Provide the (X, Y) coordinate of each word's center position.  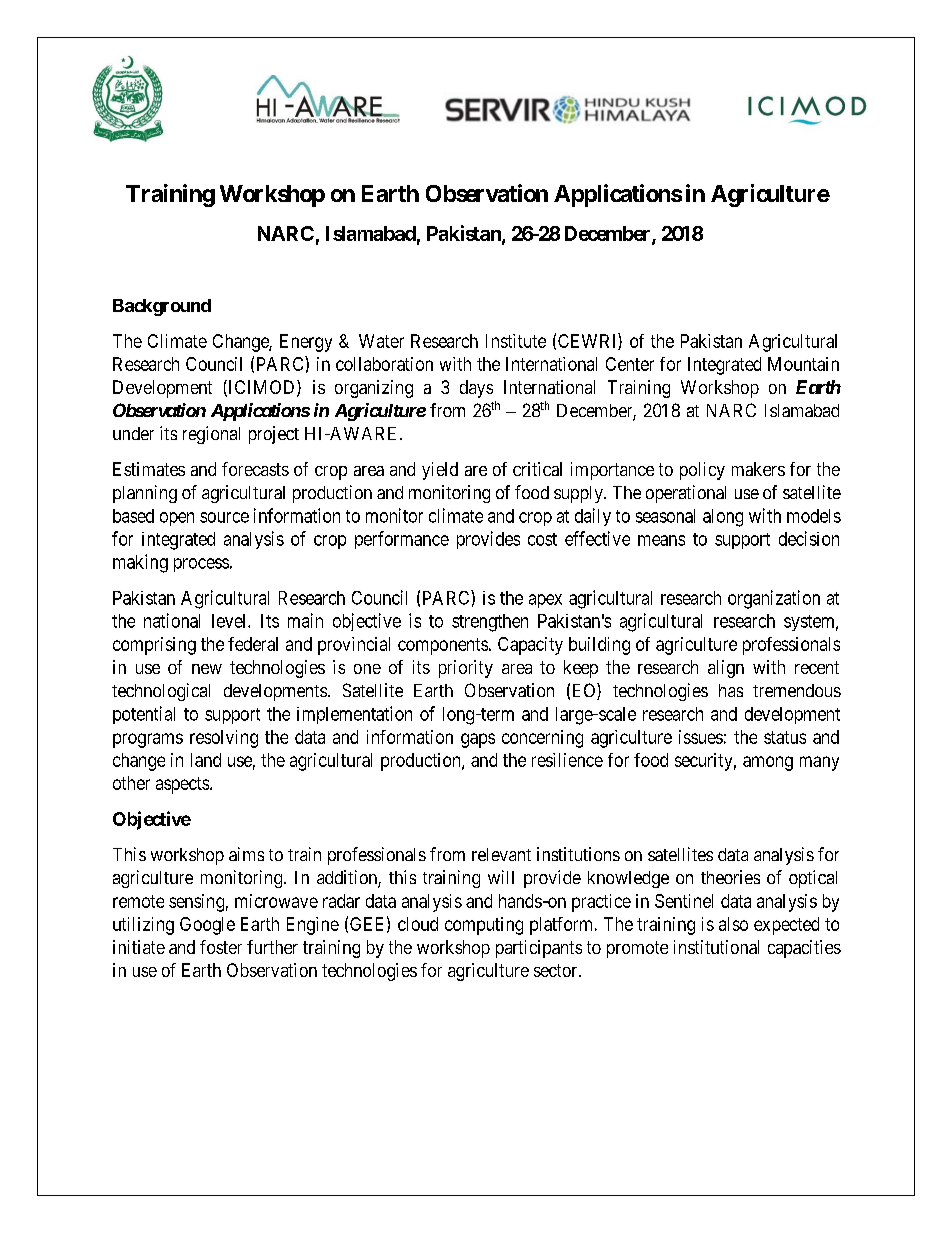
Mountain (803, 364)
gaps (478, 740)
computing (484, 926)
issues (701, 737)
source (224, 517)
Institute (516, 341)
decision (809, 538)
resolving (224, 739)
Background (162, 307)
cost (542, 539)
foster (221, 947)
